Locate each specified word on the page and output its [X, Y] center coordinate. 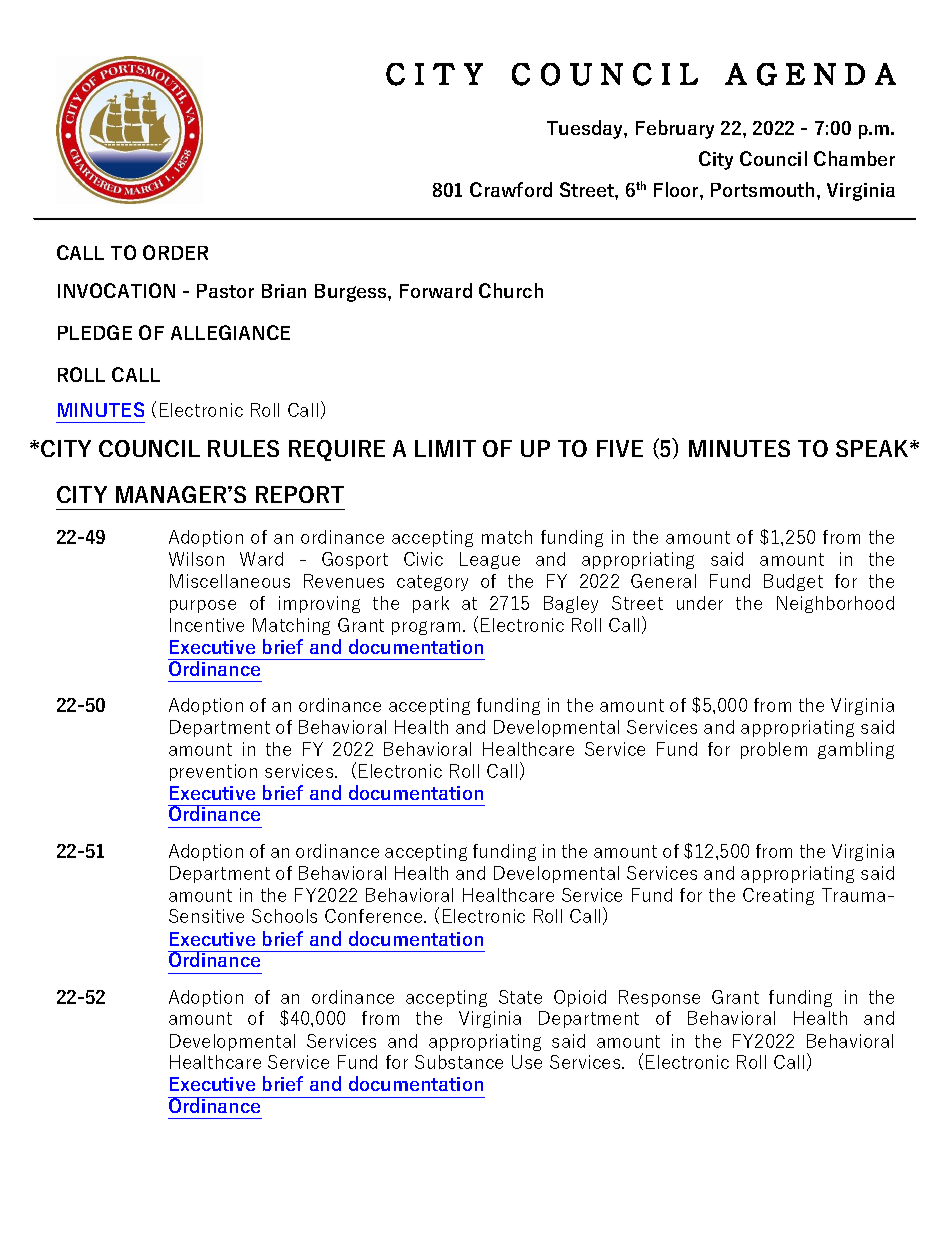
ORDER [175, 252]
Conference [375, 916]
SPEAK [873, 448]
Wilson [196, 559]
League [490, 560]
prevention [213, 772]
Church [511, 290]
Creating [778, 896]
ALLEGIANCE [230, 332]
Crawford [511, 189]
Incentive [207, 625]
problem [774, 750]
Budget [793, 582]
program [426, 628]
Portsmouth [762, 189]
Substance [459, 1062]
